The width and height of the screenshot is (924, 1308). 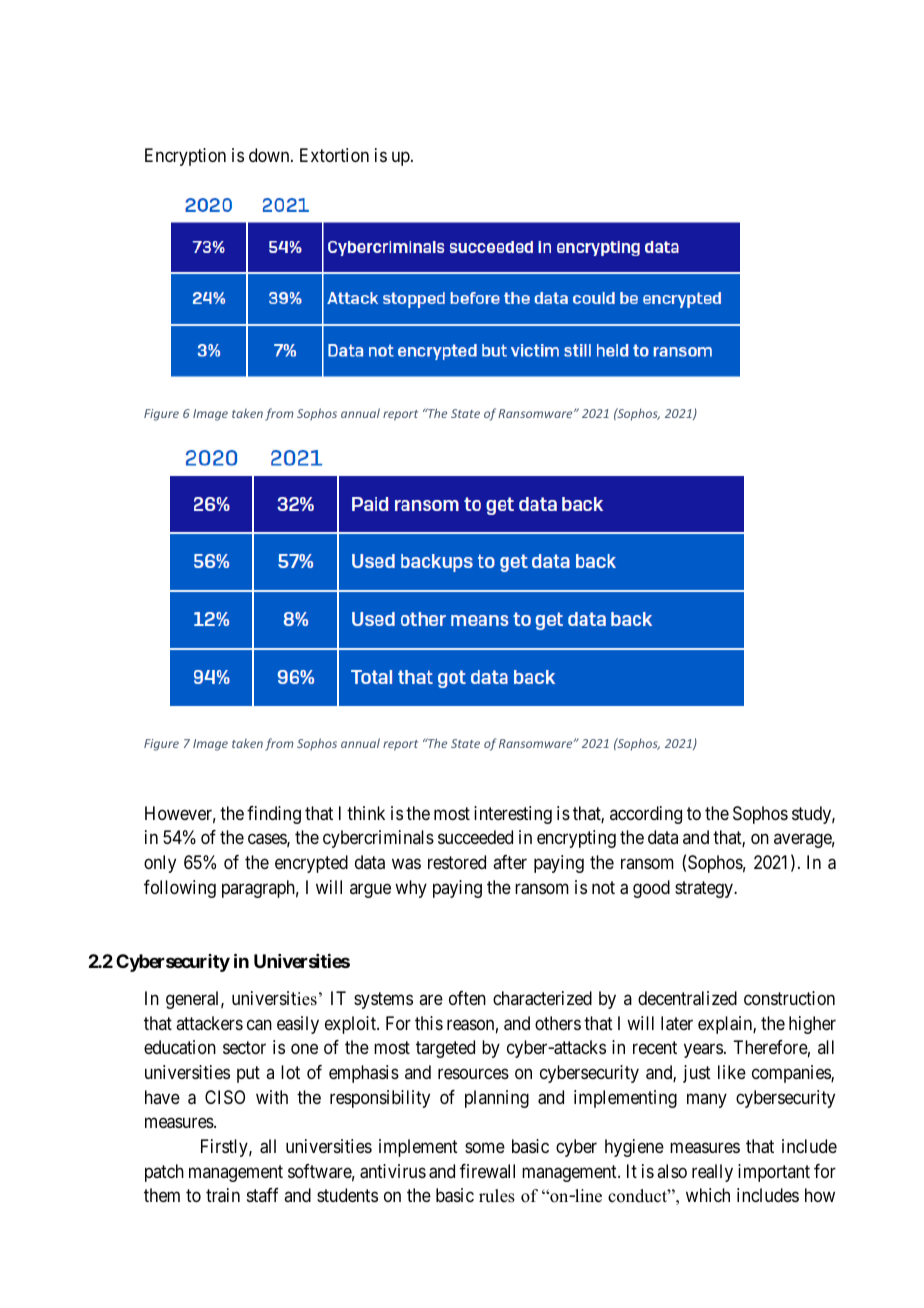 What do you see at coordinates (180, 889) in the screenshot?
I see `following` at bounding box center [180, 889].
